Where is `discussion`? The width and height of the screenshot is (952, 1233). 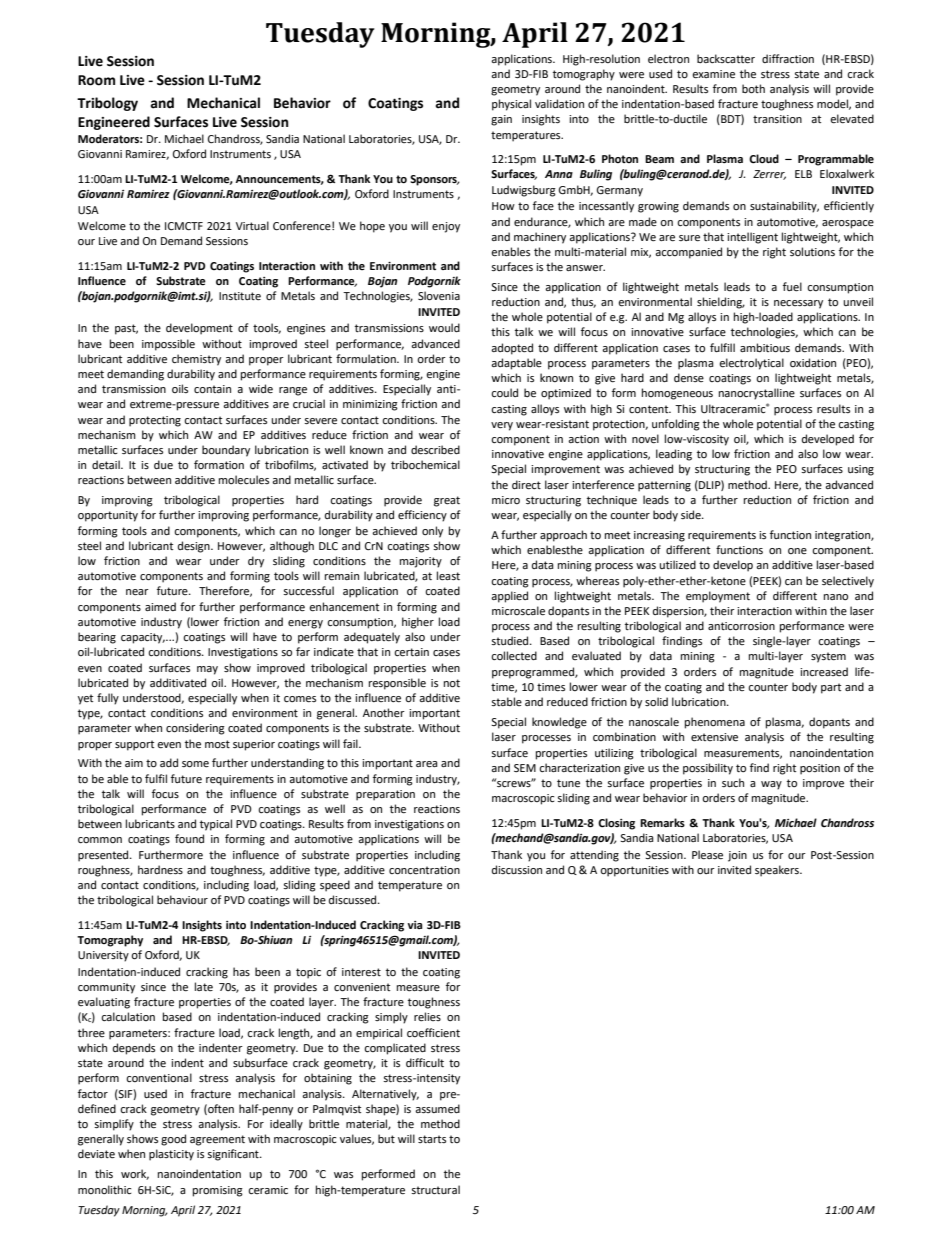
discussion is located at coordinates (517, 869).
